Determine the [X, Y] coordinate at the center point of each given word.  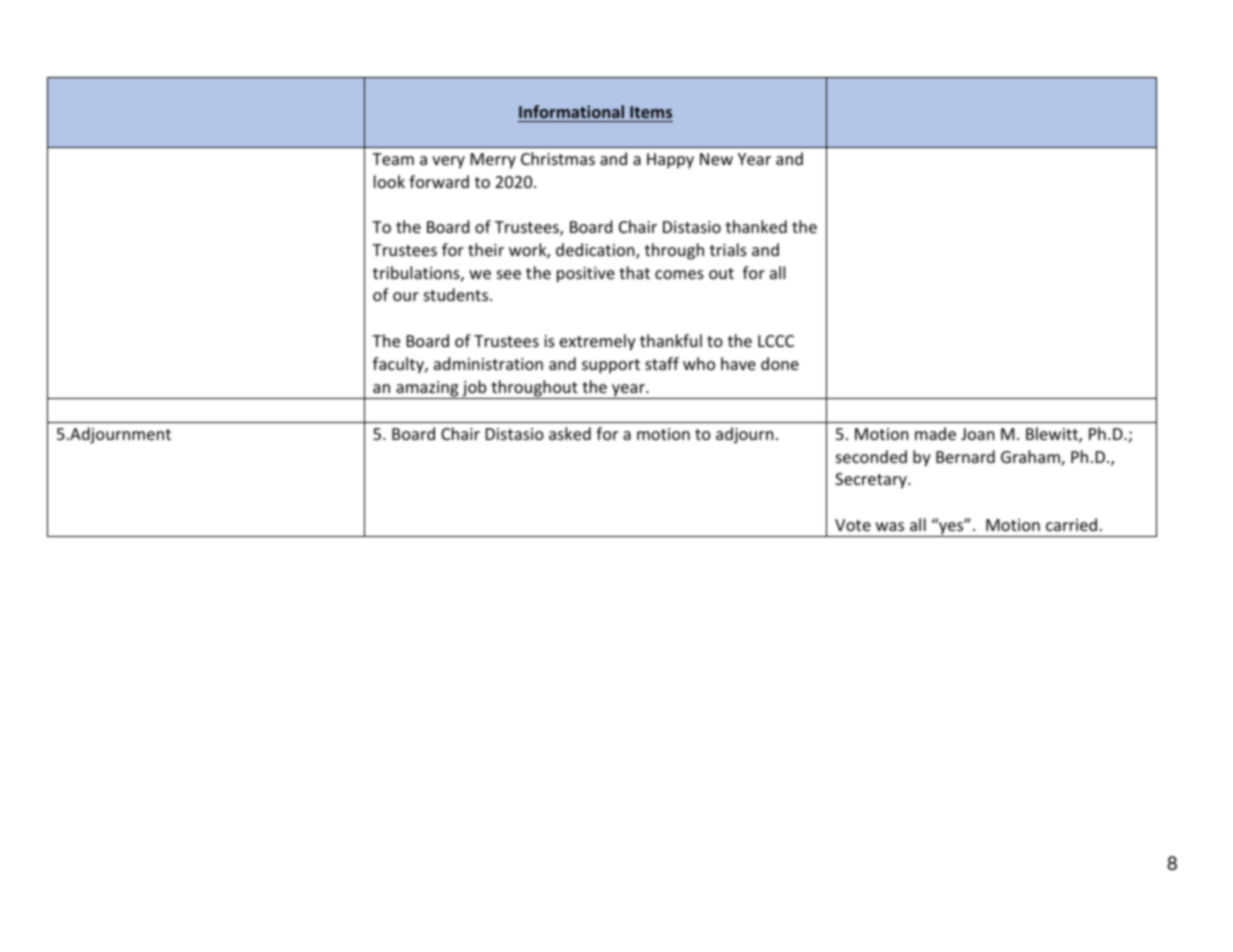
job [474, 389]
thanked [756, 226]
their [486, 249]
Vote [853, 525]
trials [728, 249]
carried [1071, 524]
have [738, 363]
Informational [571, 111]
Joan [978, 434]
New [716, 159]
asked [570, 433]
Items [651, 112]
